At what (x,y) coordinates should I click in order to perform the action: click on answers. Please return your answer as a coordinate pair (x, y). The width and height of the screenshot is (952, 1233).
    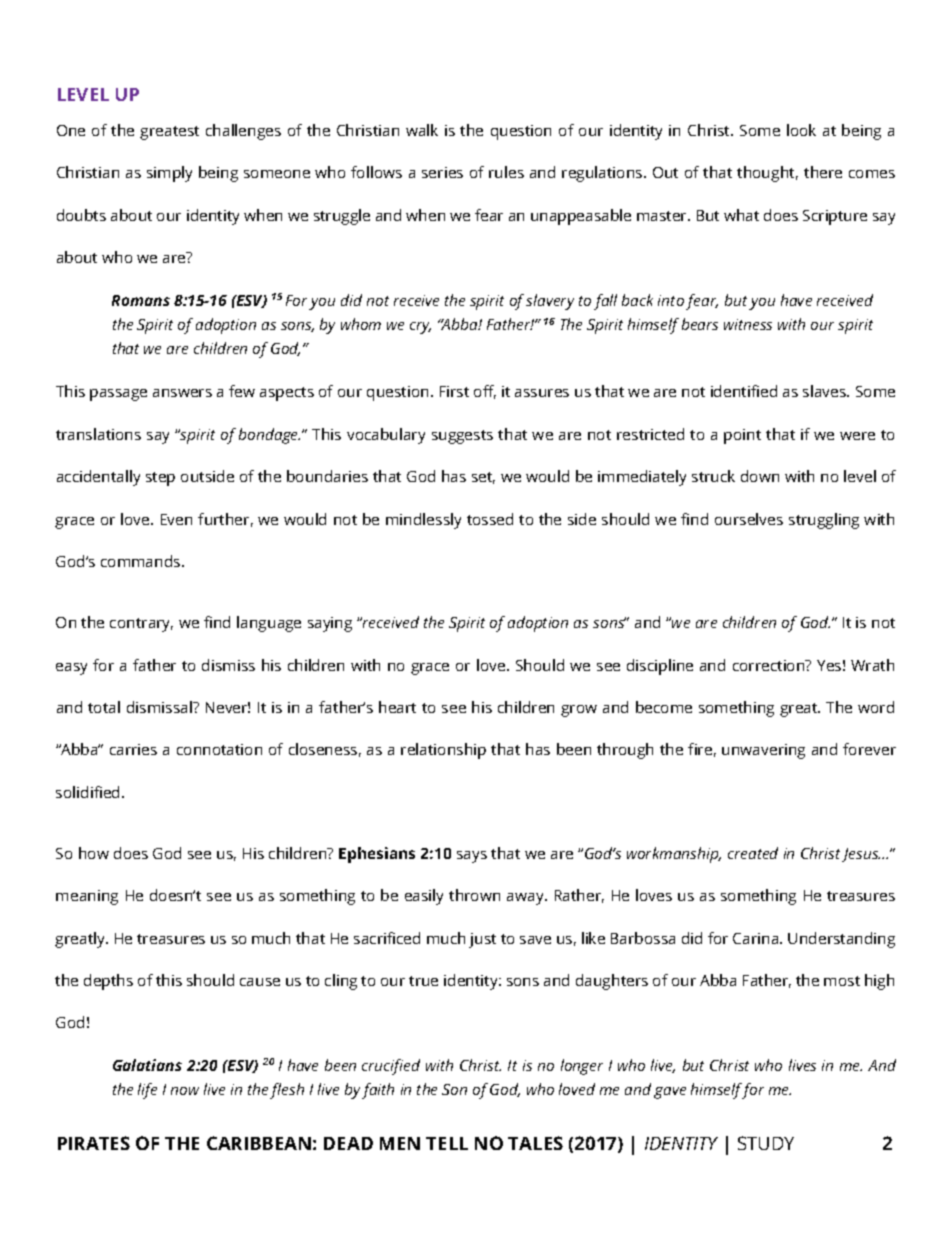
    Looking at the image, I should click on (182, 393).
